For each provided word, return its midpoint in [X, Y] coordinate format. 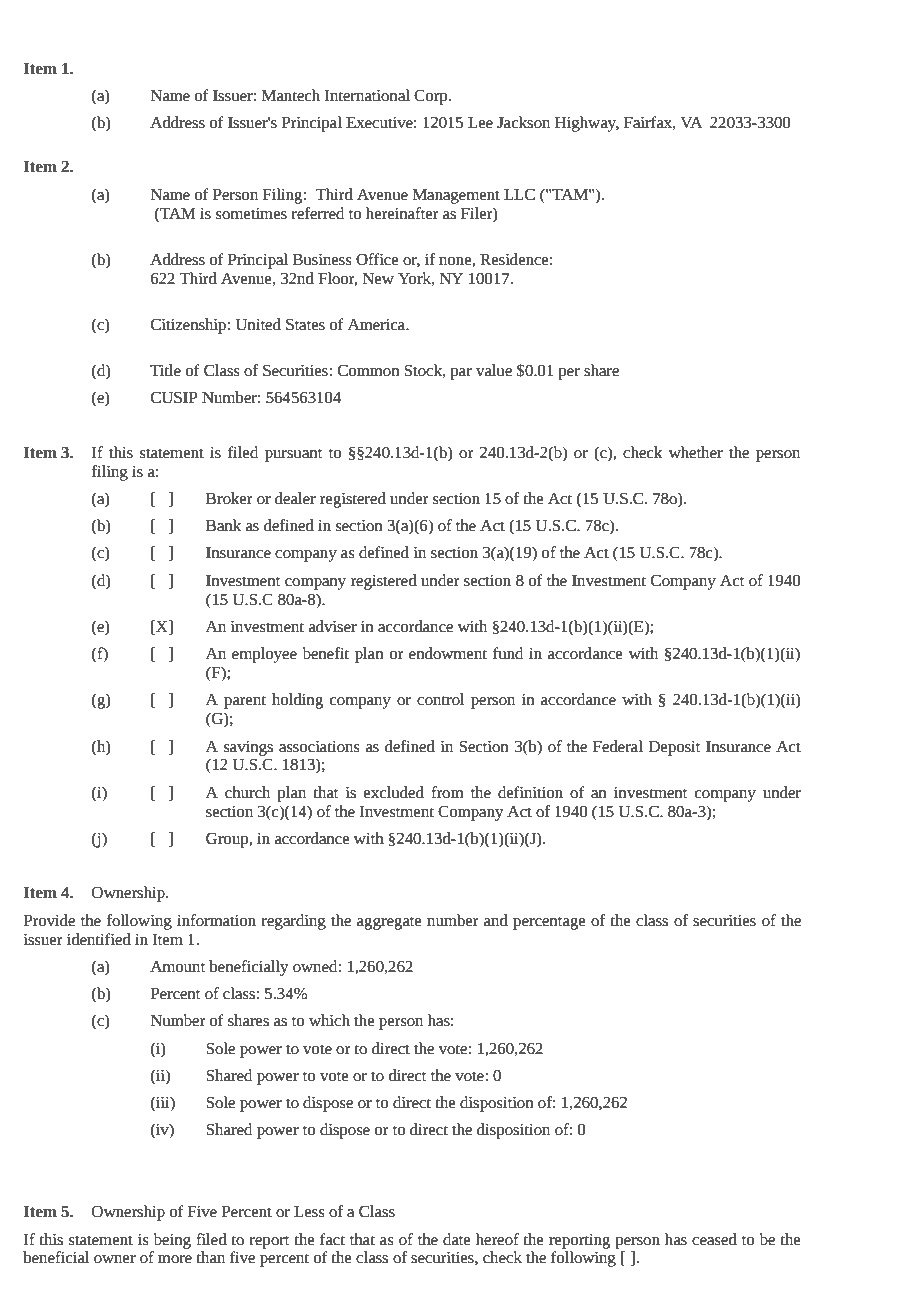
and [496, 920]
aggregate [389, 923]
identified [99, 939]
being [172, 1241]
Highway [587, 124]
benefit [325, 653]
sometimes [251, 214]
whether [695, 452]
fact [332, 1239]
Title [165, 370]
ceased [714, 1239]
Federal [618, 746]
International [367, 95]
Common [369, 370]
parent [245, 702]
